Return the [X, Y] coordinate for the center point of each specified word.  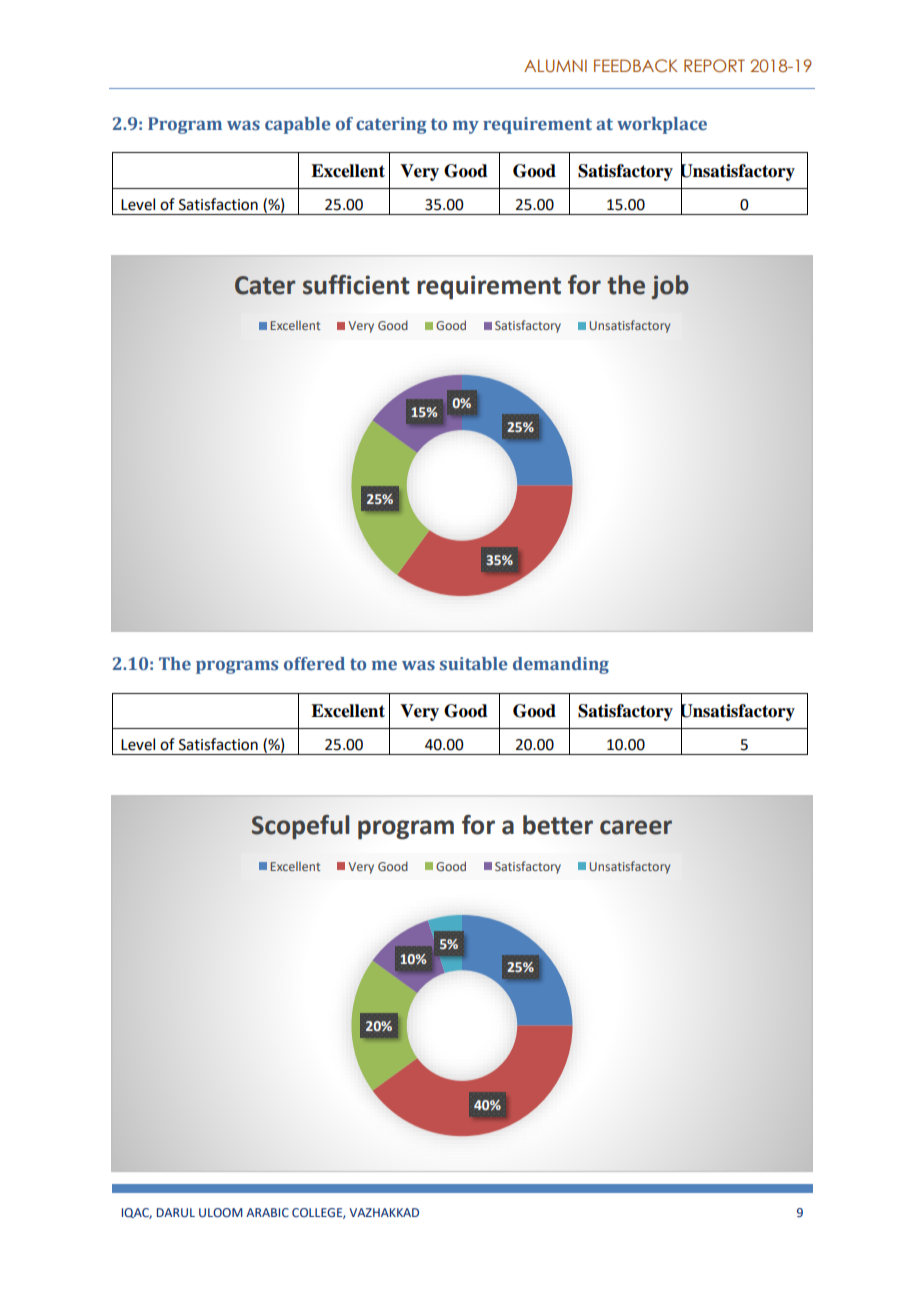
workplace [662, 125]
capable [298, 125]
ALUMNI [555, 66]
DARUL [176, 1212]
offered [314, 664]
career [636, 827]
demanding [561, 665]
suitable [474, 664]
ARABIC [267, 1212]
